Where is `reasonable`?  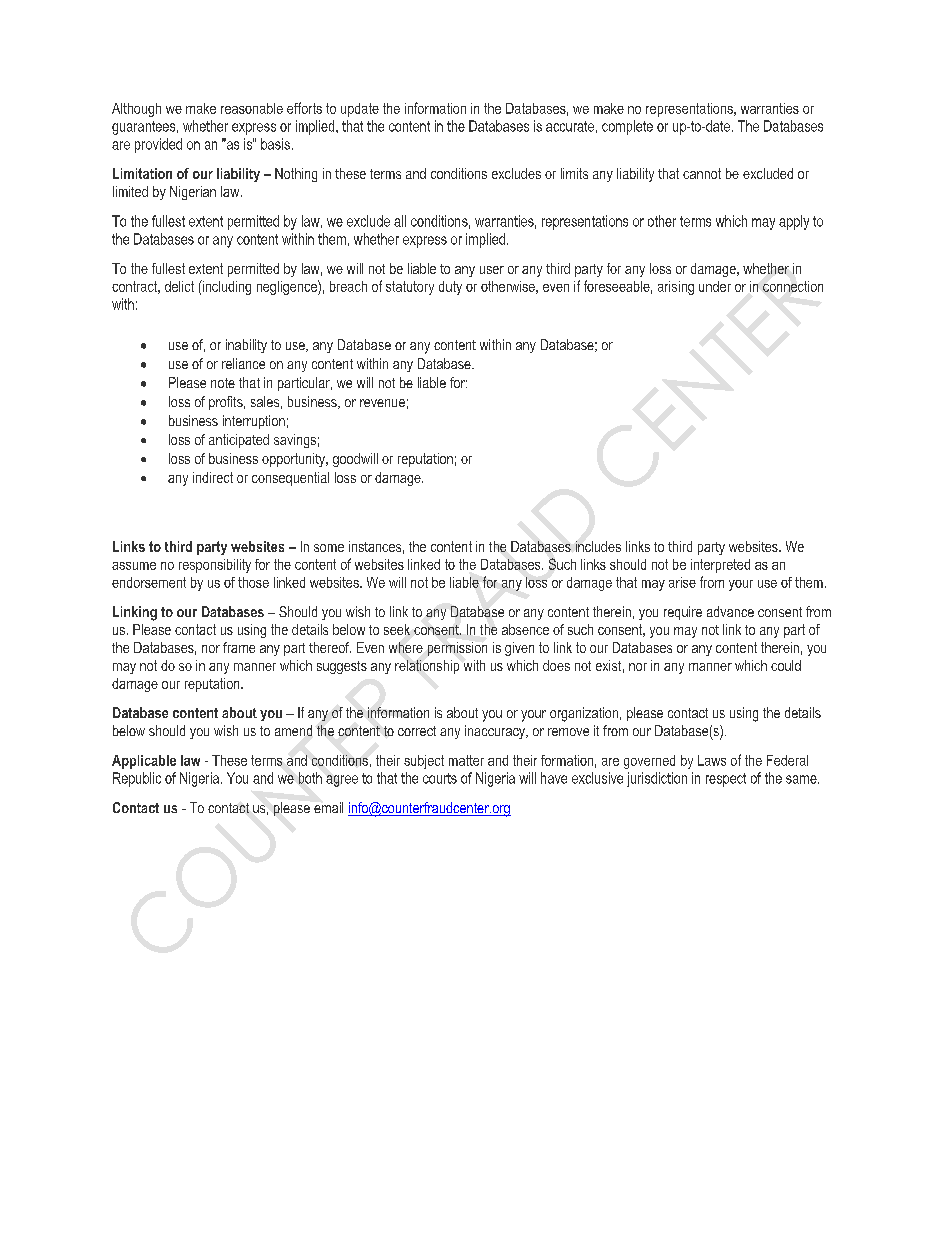
reasonable is located at coordinates (252, 108).
